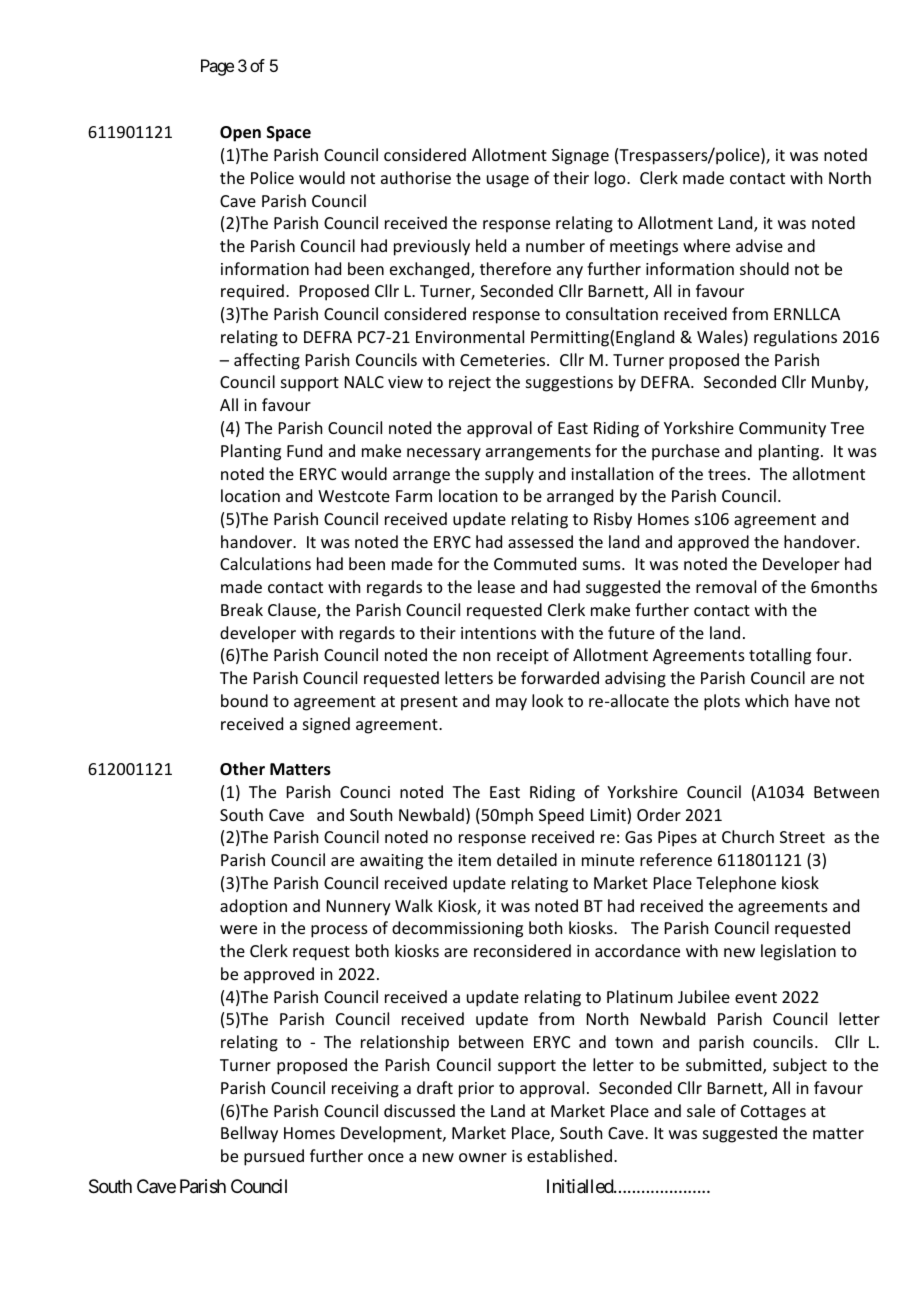 This screenshot has width=924, height=1303. Describe the element at coordinates (274, 1157) in the screenshot. I see `pursued` at that location.
